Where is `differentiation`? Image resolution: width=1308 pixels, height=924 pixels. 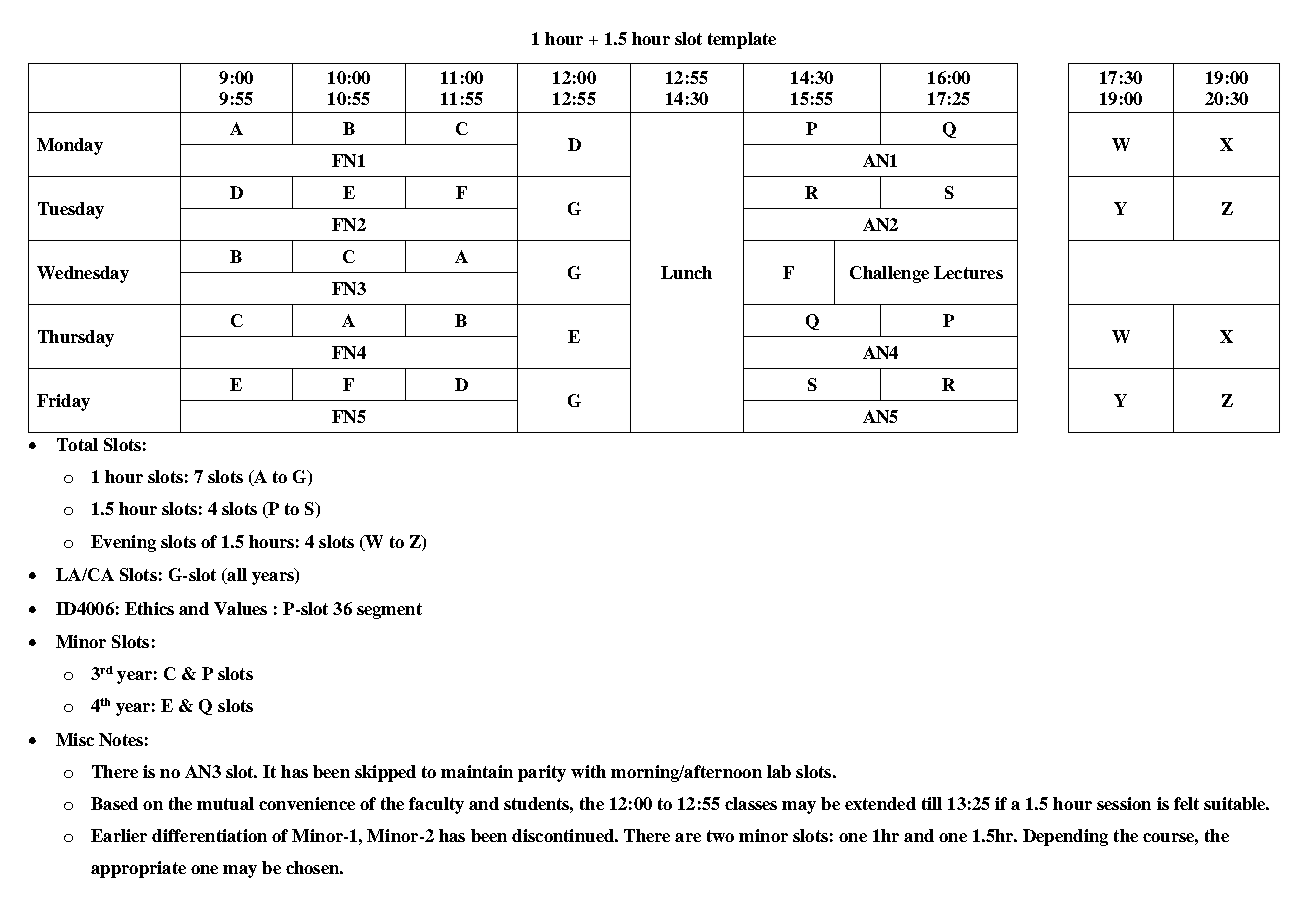 differentiation is located at coordinates (209, 835).
